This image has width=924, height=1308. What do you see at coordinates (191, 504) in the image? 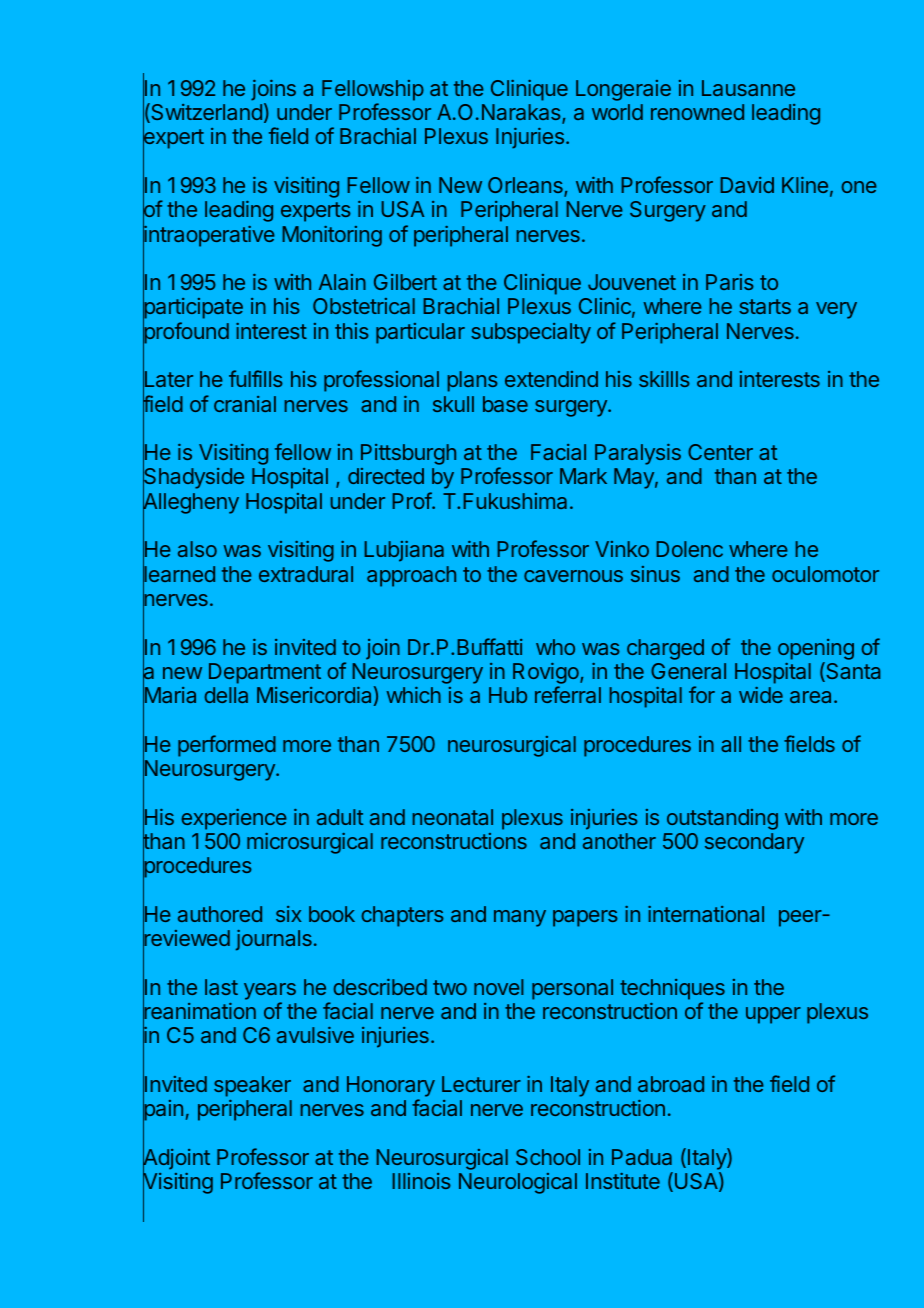
I see `Allegheny` at bounding box center [191, 504].
